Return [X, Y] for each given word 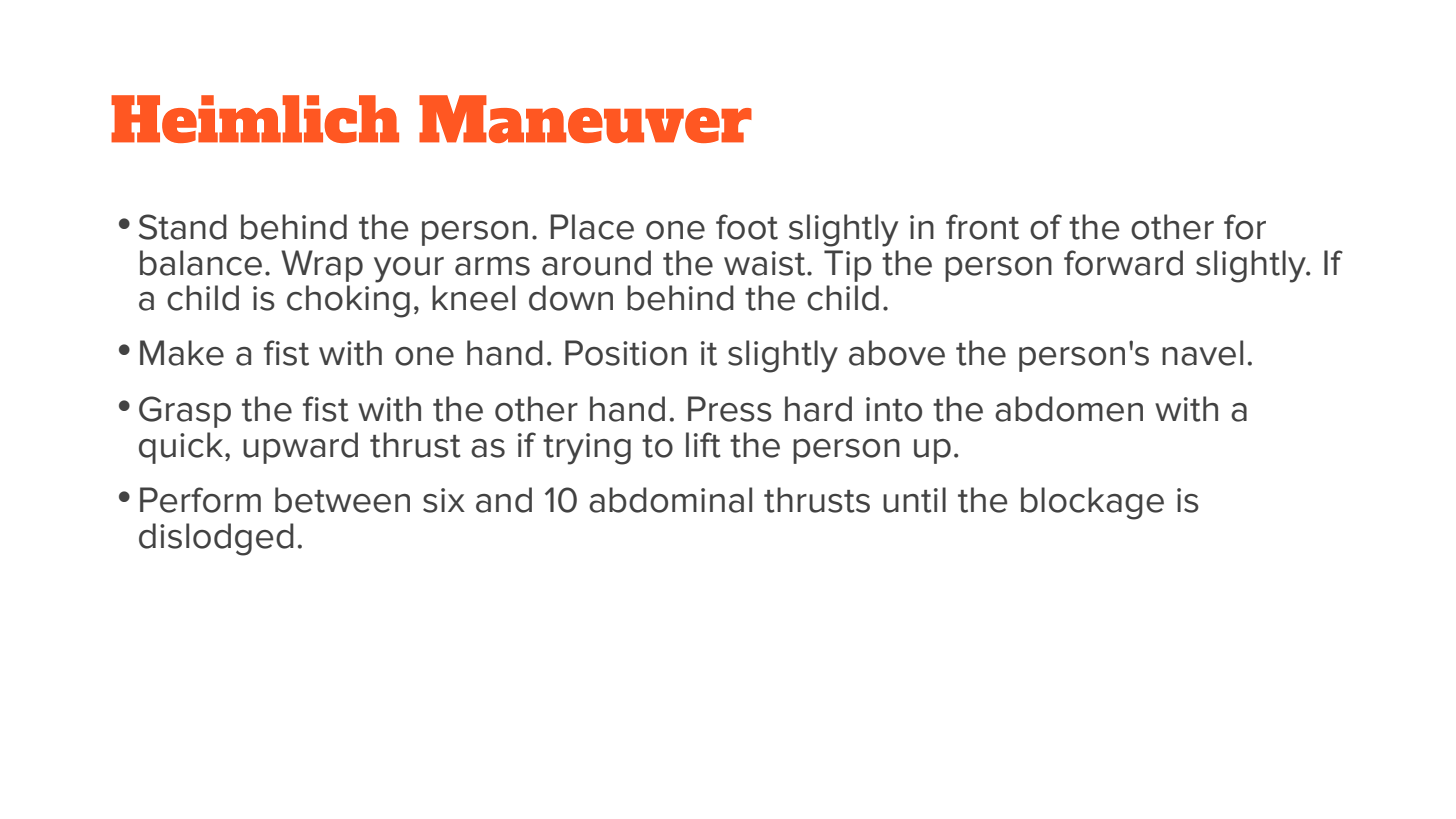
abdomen [1069, 409]
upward [300, 448]
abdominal [670, 500]
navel [1202, 353]
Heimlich [255, 119]
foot [747, 227]
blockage [1092, 503]
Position [626, 353]
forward [1123, 263]
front [982, 227]
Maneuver [585, 119]
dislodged [216, 539]
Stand [183, 227]
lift [703, 445]
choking [348, 301]
